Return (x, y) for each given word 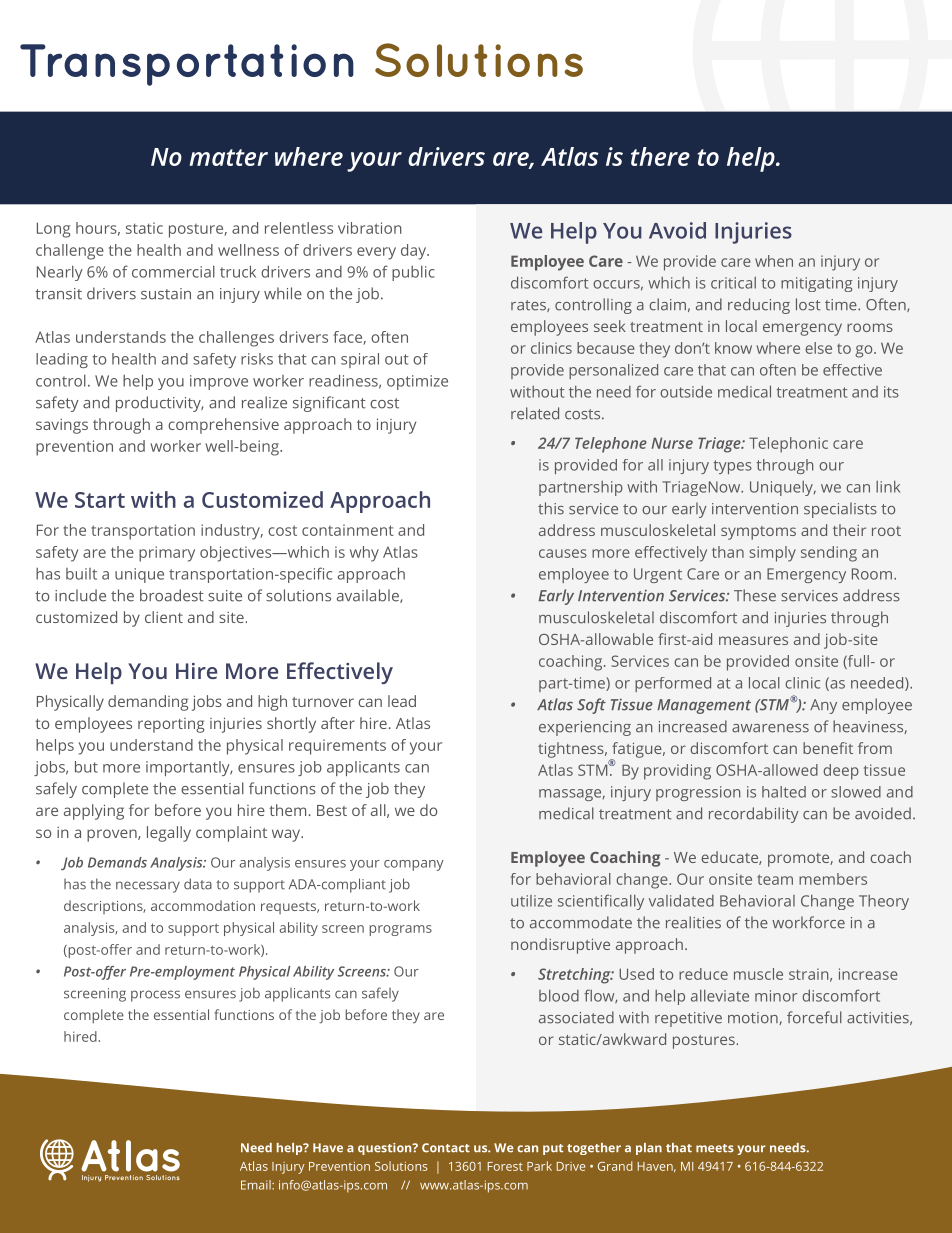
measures (753, 640)
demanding (148, 703)
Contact (446, 1148)
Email (257, 1185)
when (774, 261)
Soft (591, 706)
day (415, 252)
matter (228, 157)
